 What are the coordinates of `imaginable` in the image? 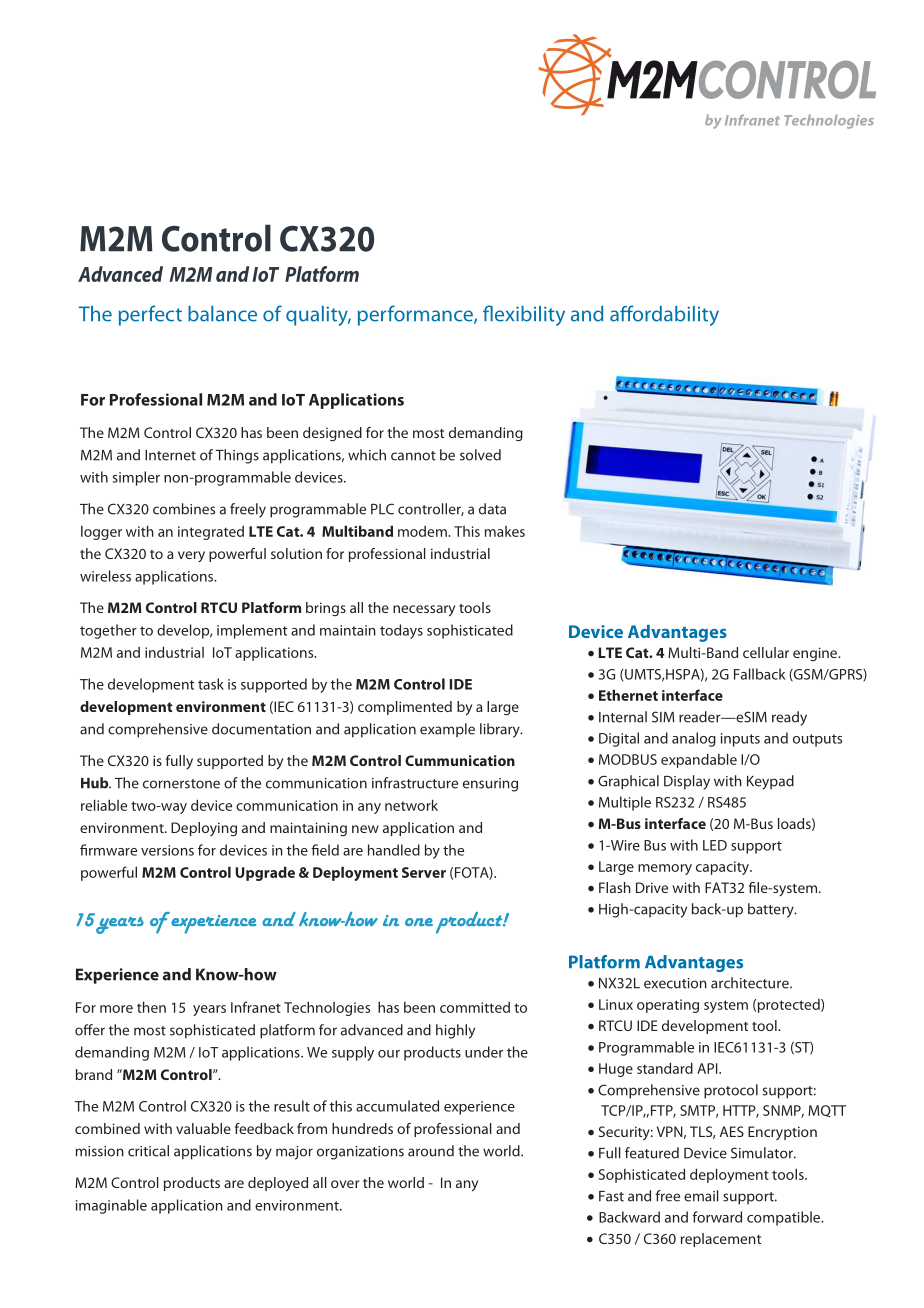 It's located at (111, 1206).
